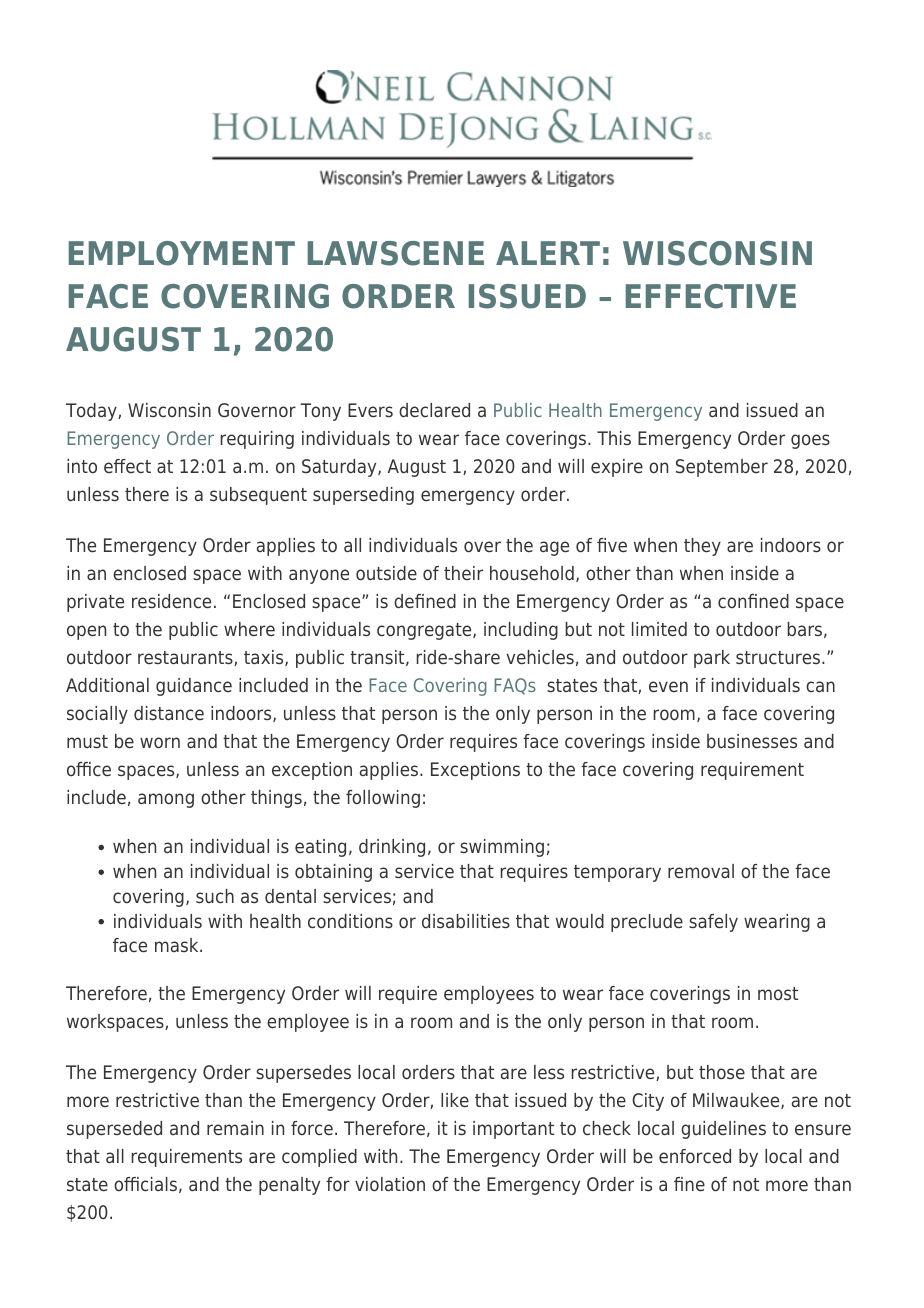  What do you see at coordinates (702, 547) in the document?
I see `they` at bounding box center [702, 547].
